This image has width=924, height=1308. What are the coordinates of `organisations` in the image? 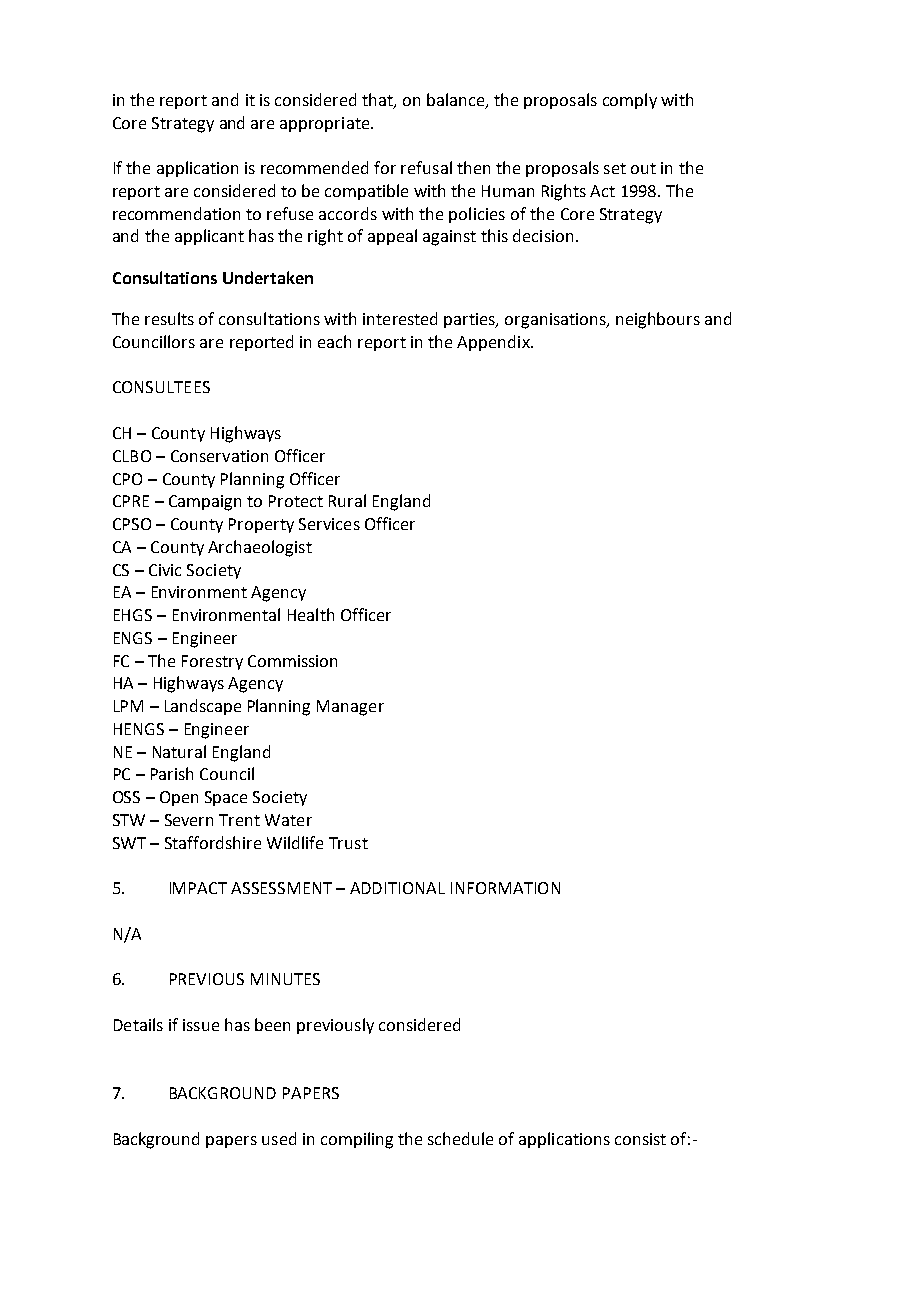 It's located at (556, 321).
